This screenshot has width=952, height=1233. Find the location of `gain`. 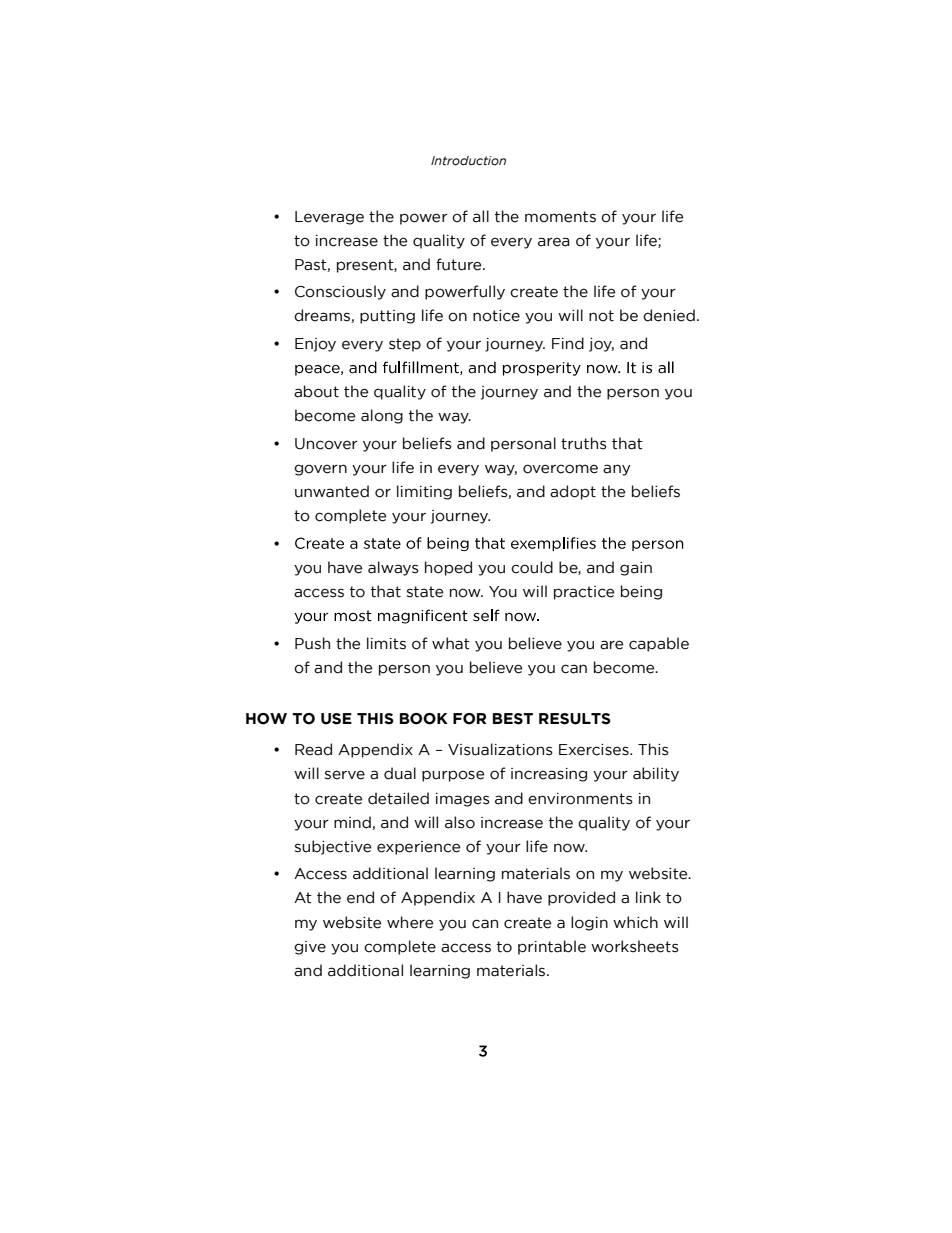

gain is located at coordinates (636, 569).
